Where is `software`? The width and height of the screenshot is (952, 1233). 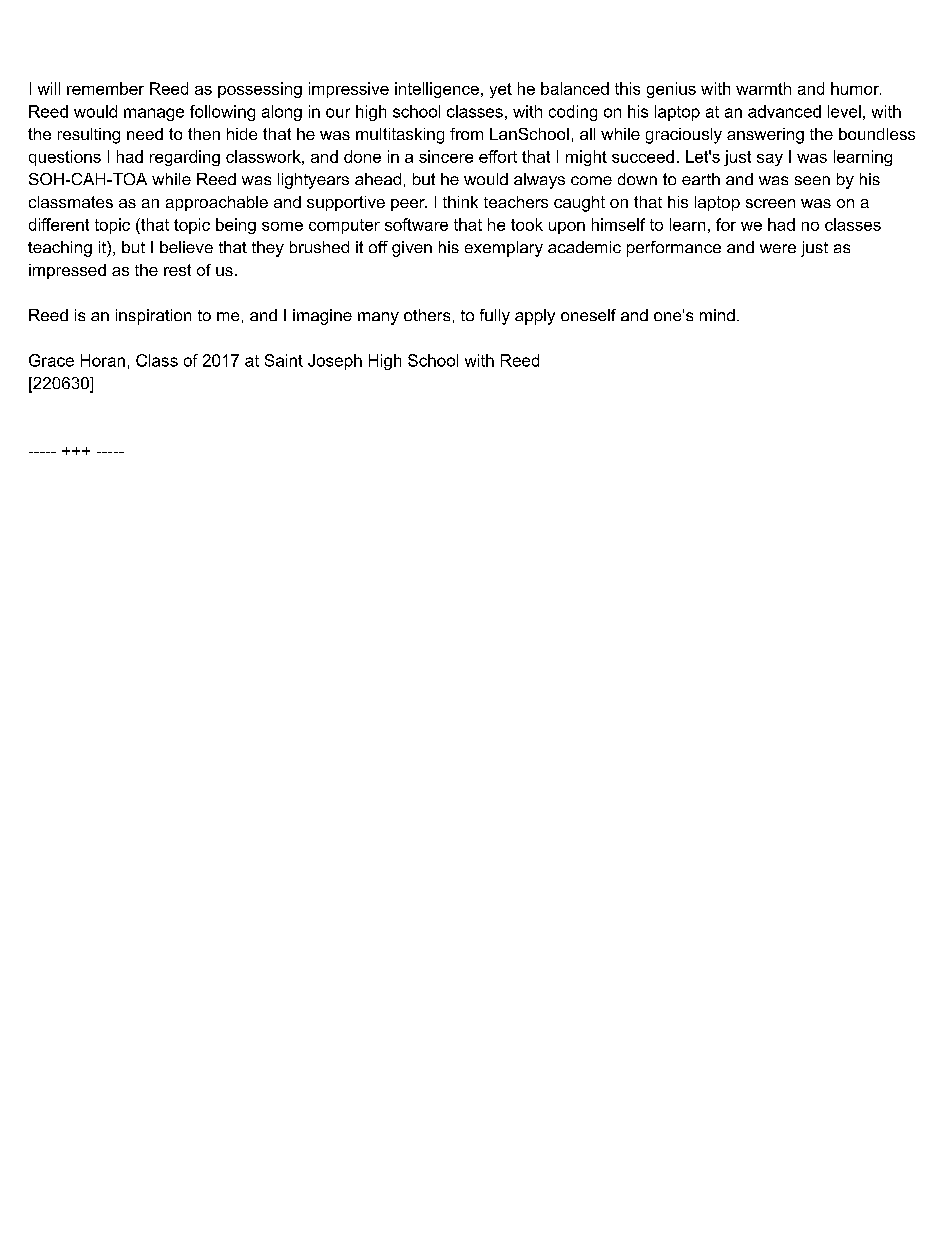
software is located at coordinates (416, 224).
